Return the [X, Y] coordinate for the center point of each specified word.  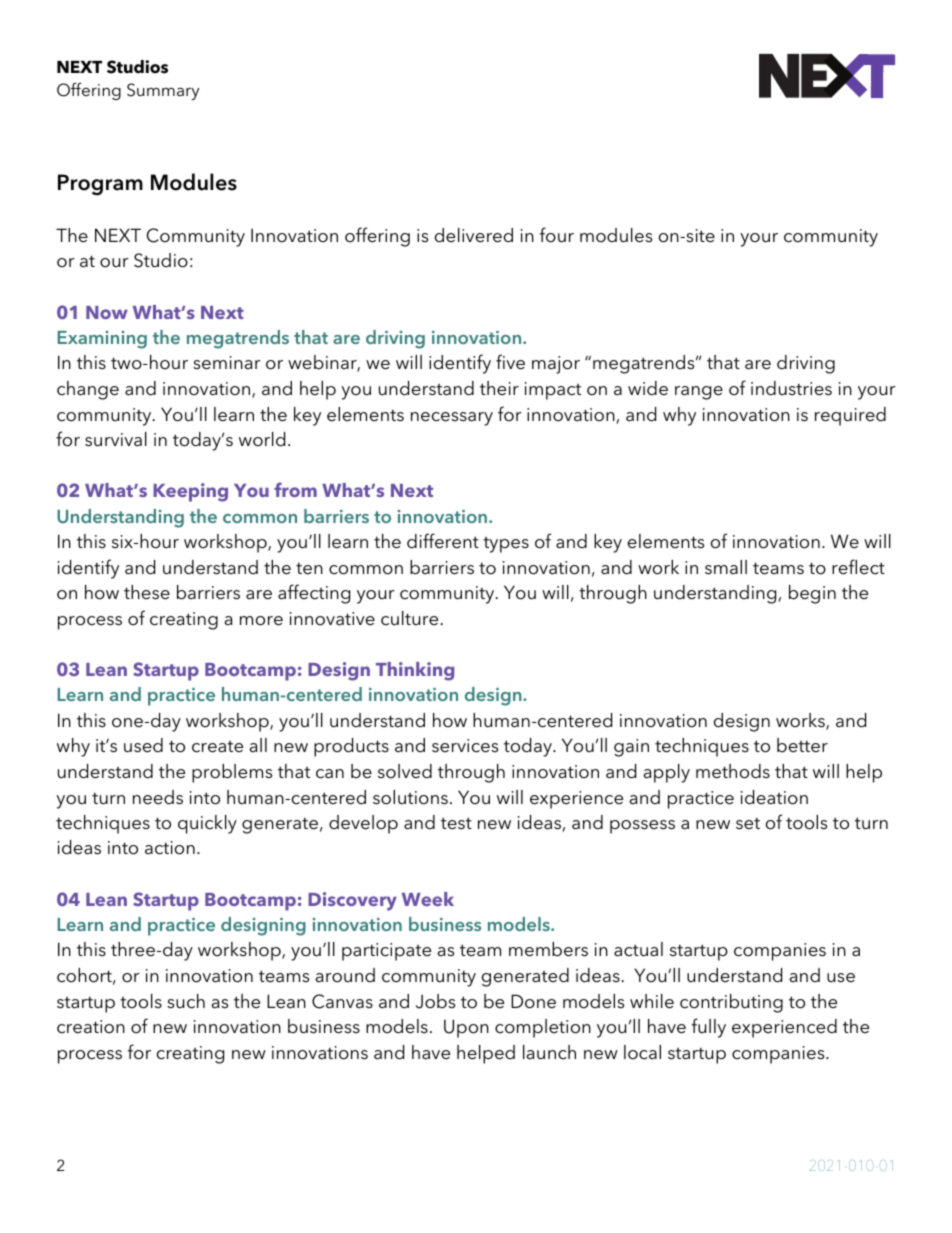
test [456, 823]
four [556, 235]
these [147, 592]
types [506, 545]
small [726, 567]
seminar [227, 363]
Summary [163, 91]
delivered [474, 235]
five [510, 362]
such [186, 1001]
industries [791, 388]
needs [158, 797]
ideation [774, 797]
